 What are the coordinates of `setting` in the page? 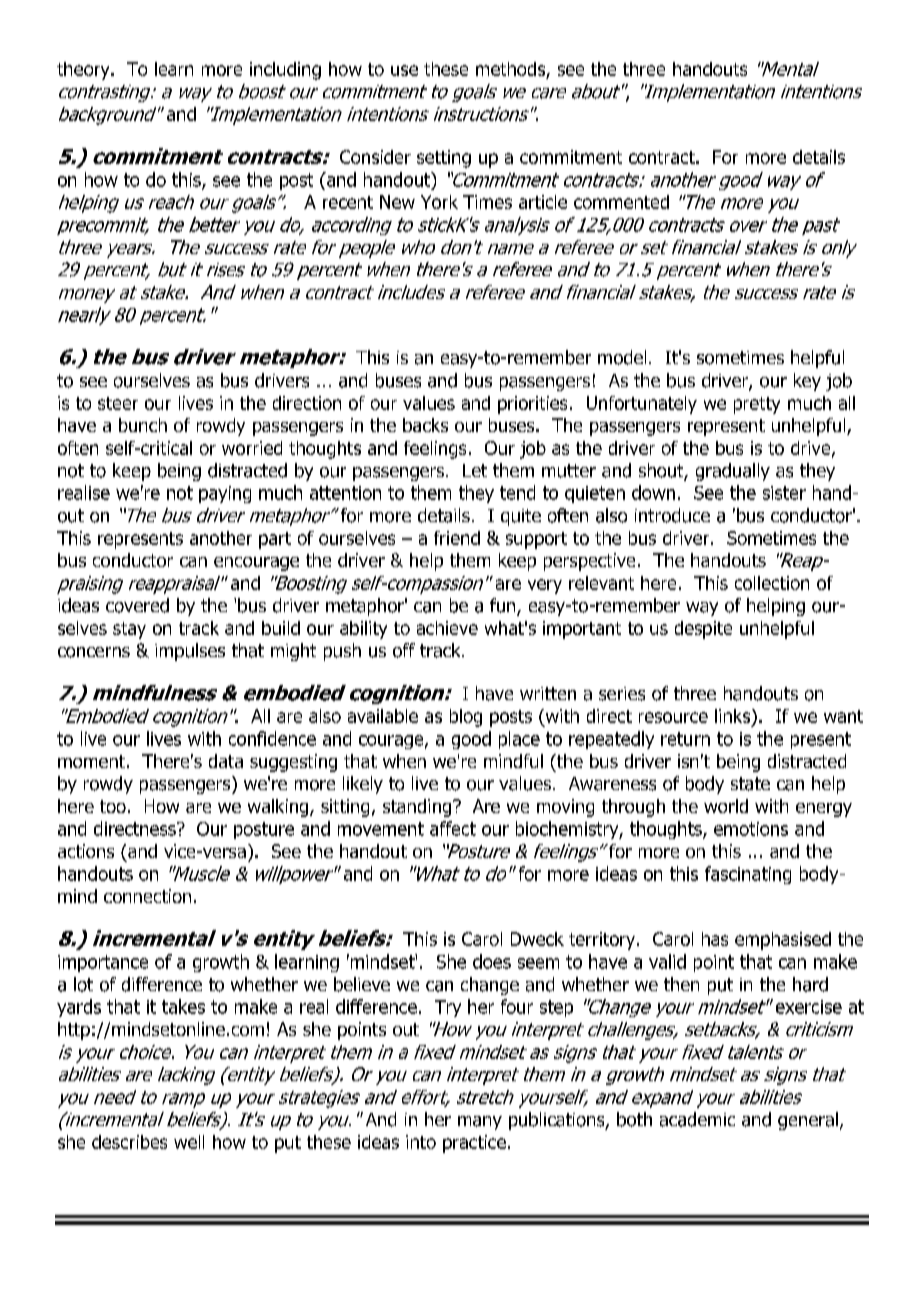 It's located at (444, 159).
